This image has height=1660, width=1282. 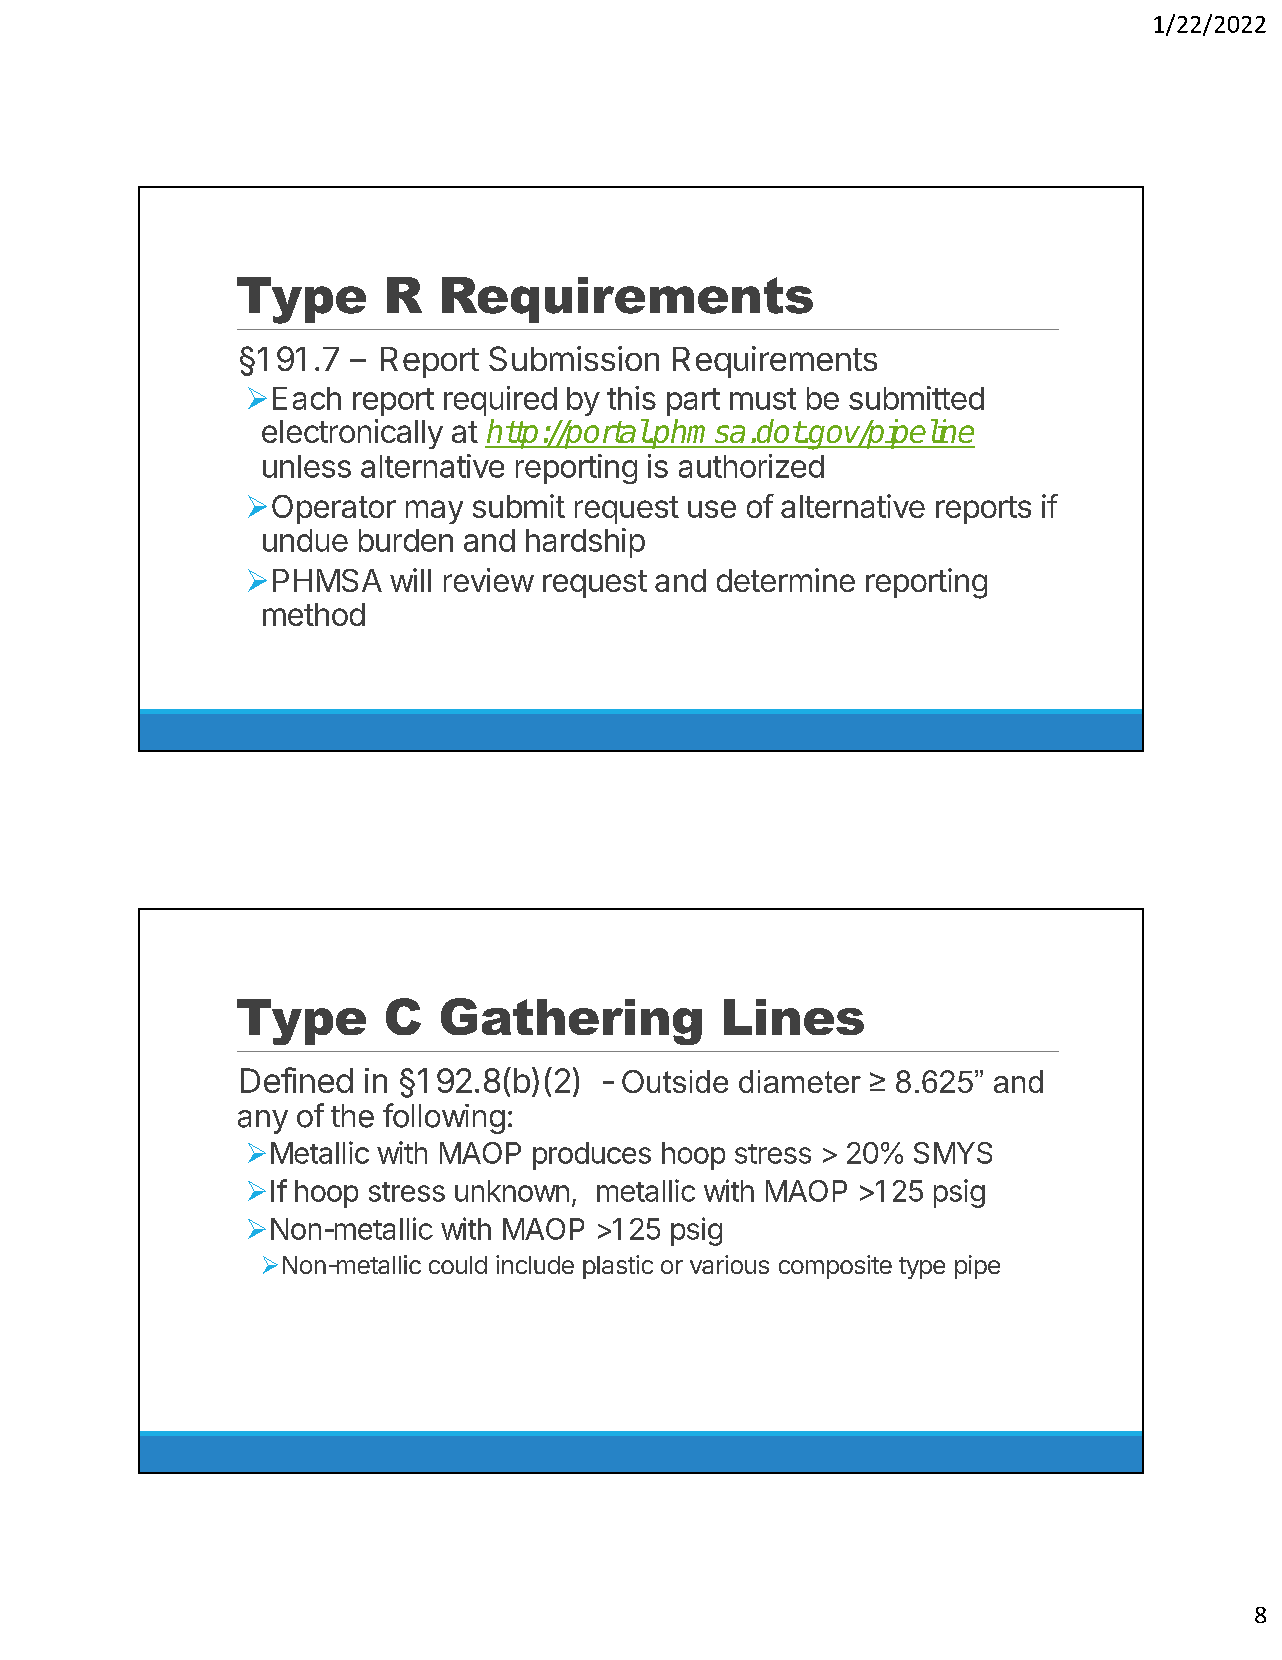 I want to click on various, so click(x=729, y=1264).
